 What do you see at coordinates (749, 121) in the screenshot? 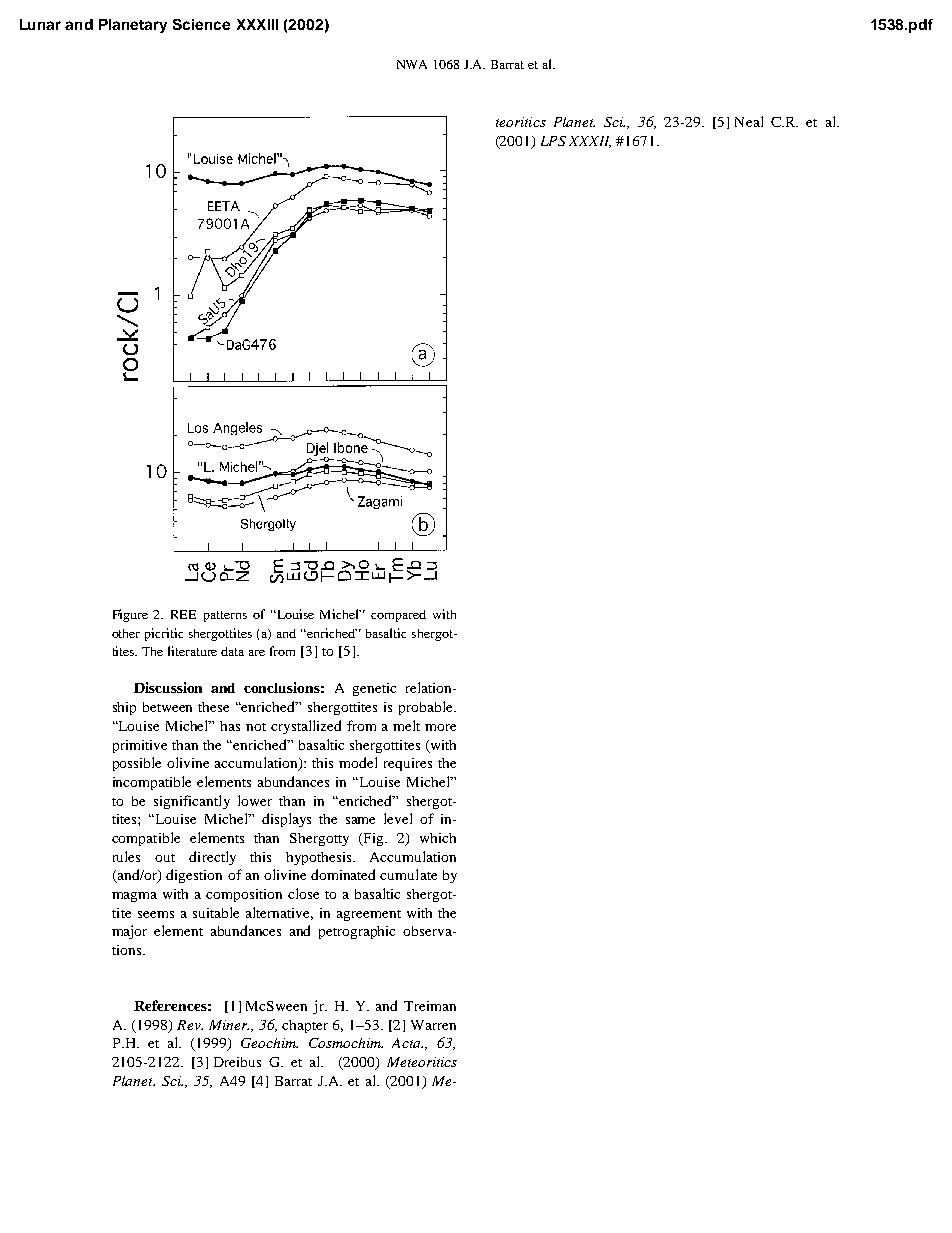
I see `Neal` at bounding box center [749, 121].
